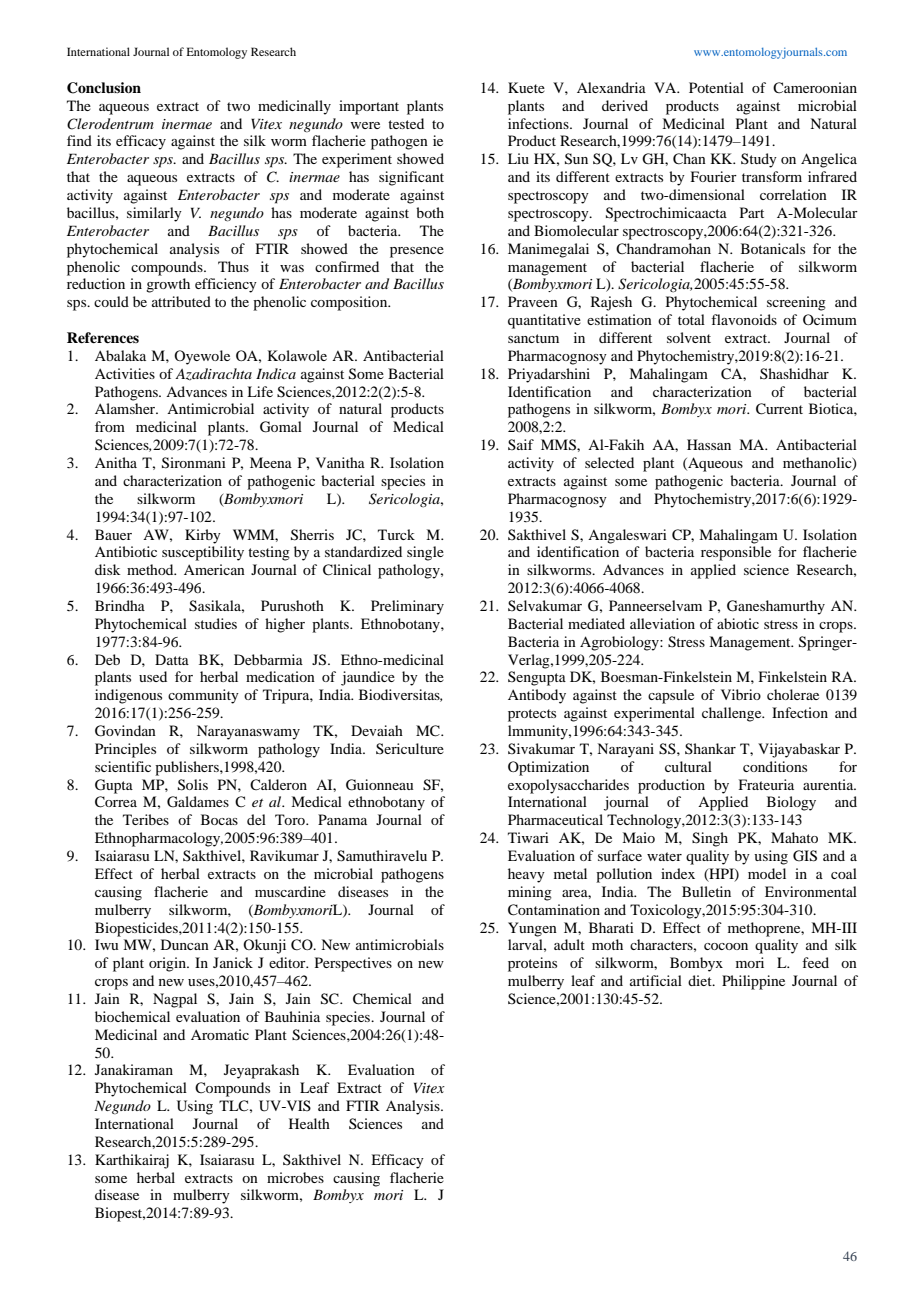 The image size is (924, 1308). What do you see at coordinates (172, 659) in the screenshot?
I see `Datta` at bounding box center [172, 659].
